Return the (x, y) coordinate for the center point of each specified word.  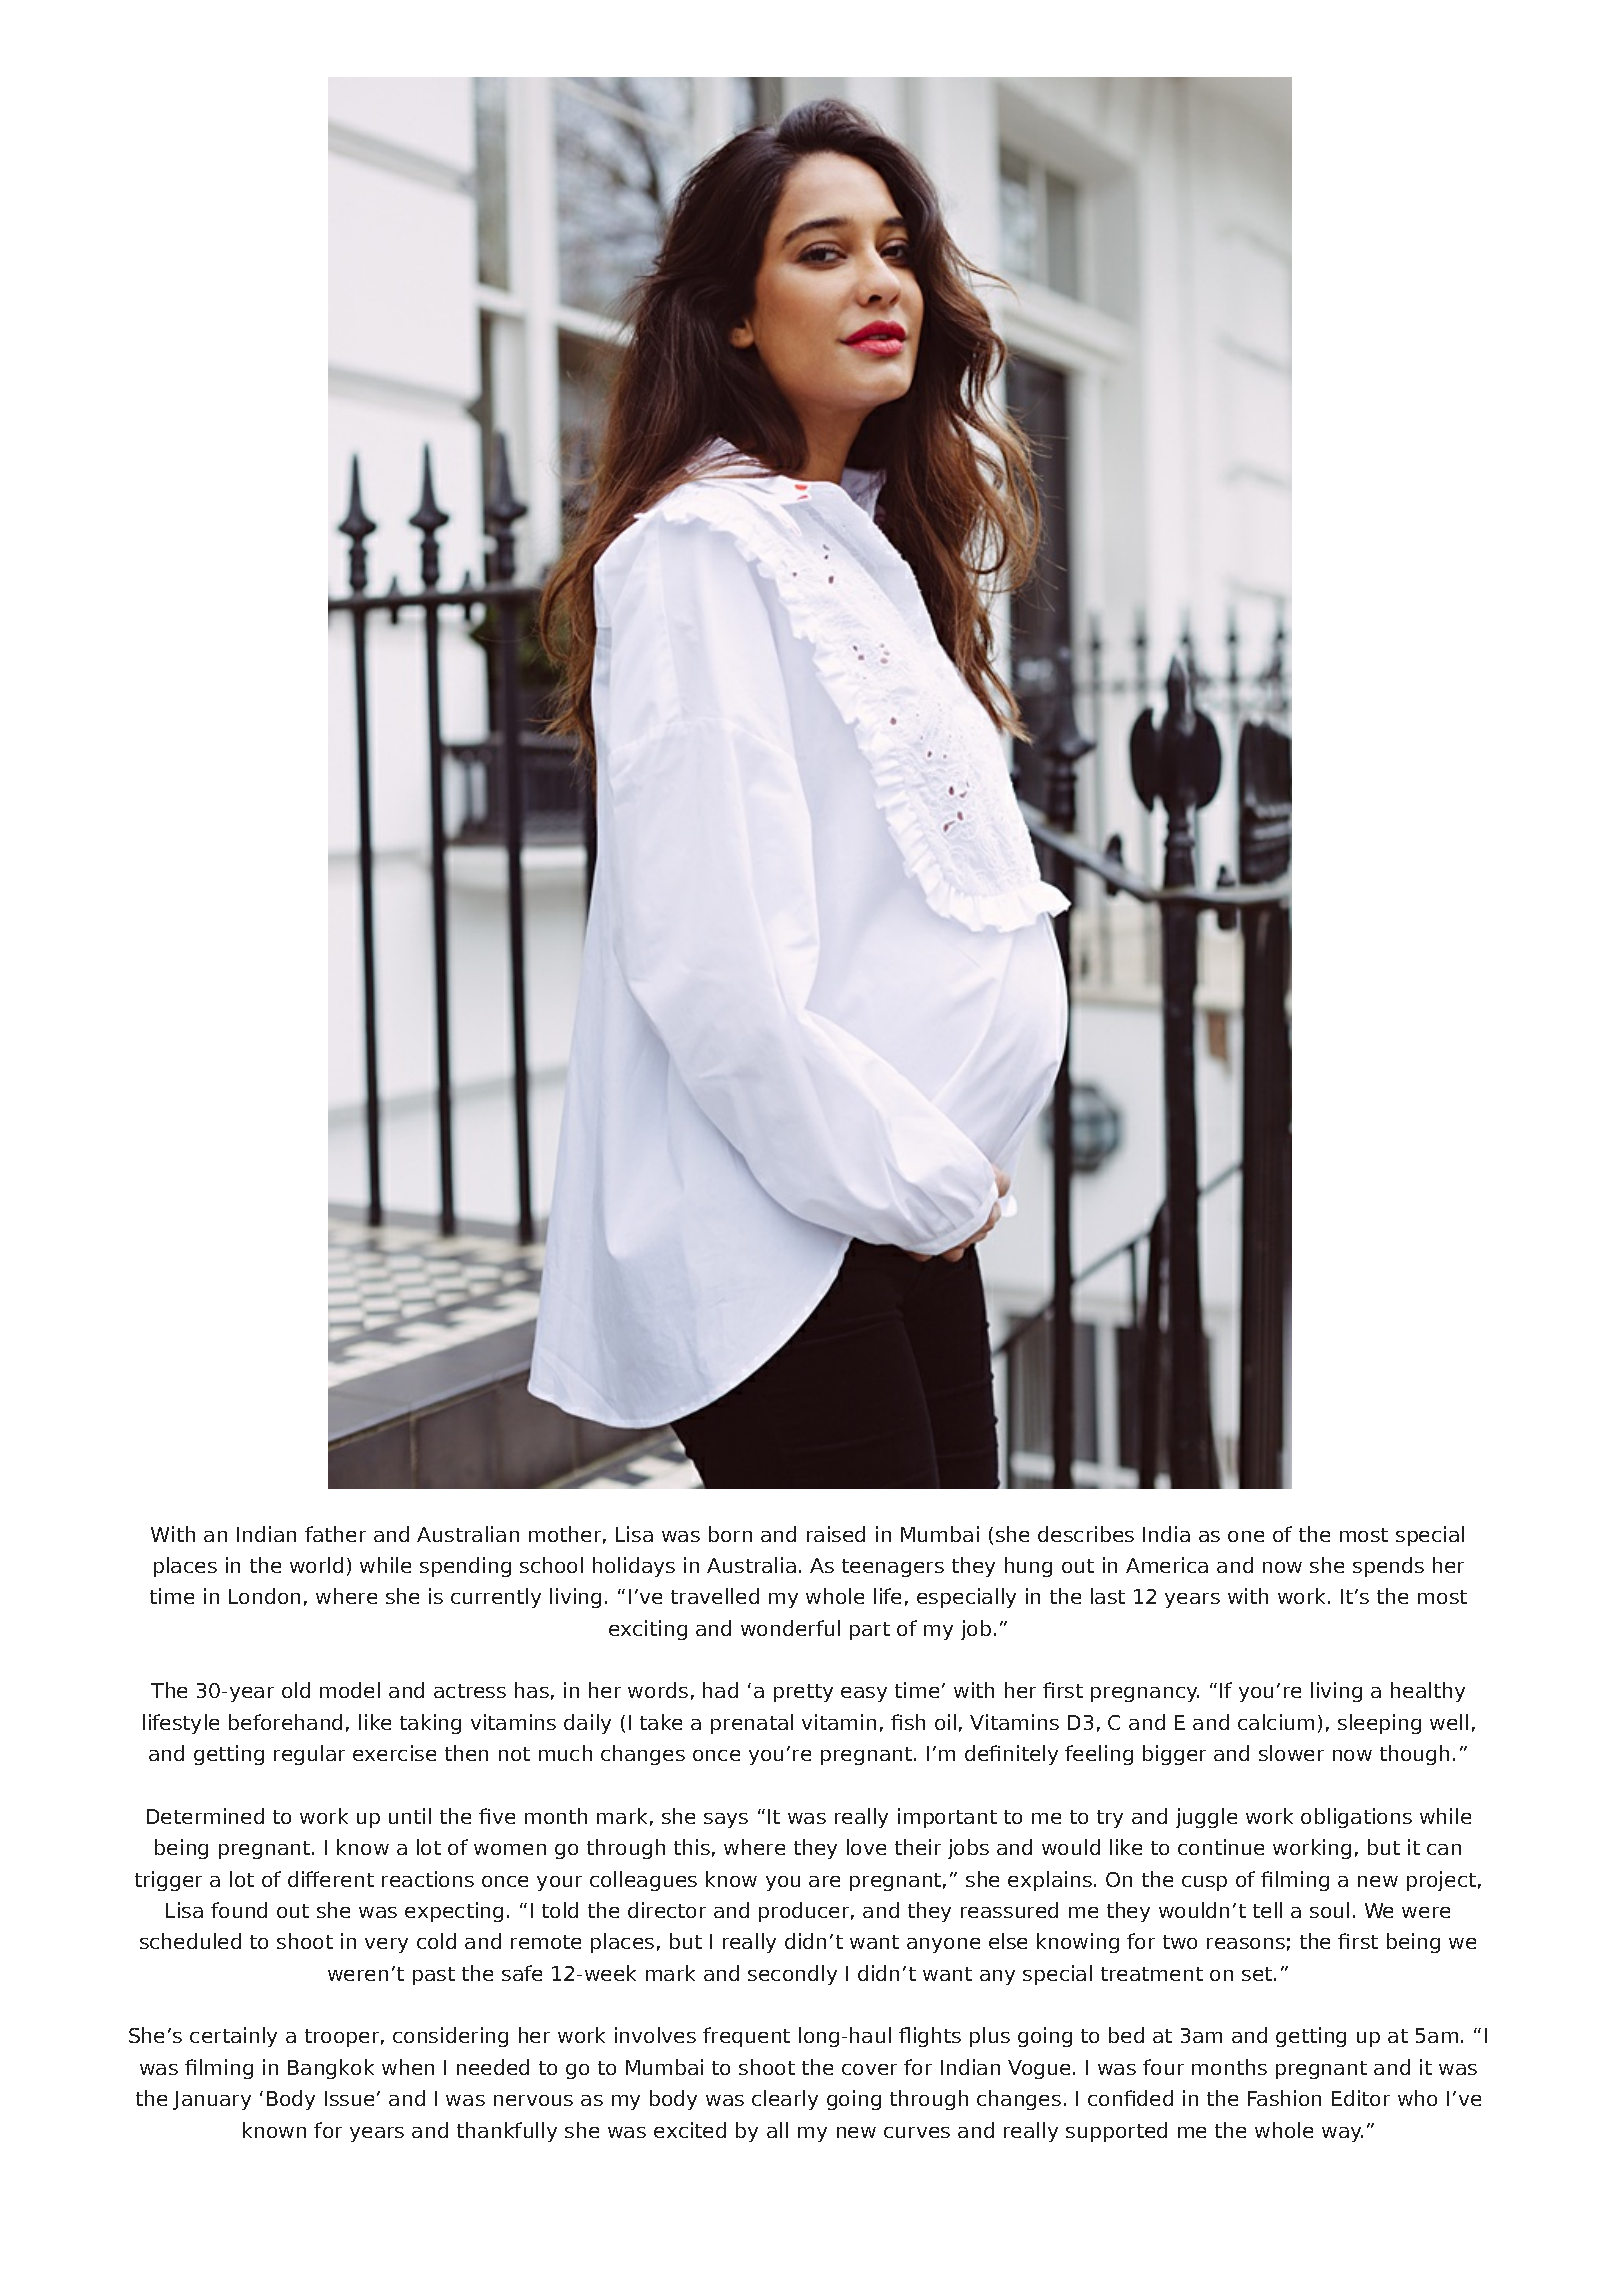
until (410, 1816)
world (316, 1565)
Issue (349, 2098)
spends (1388, 1567)
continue (1221, 1847)
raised (836, 1534)
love (866, 1847)
